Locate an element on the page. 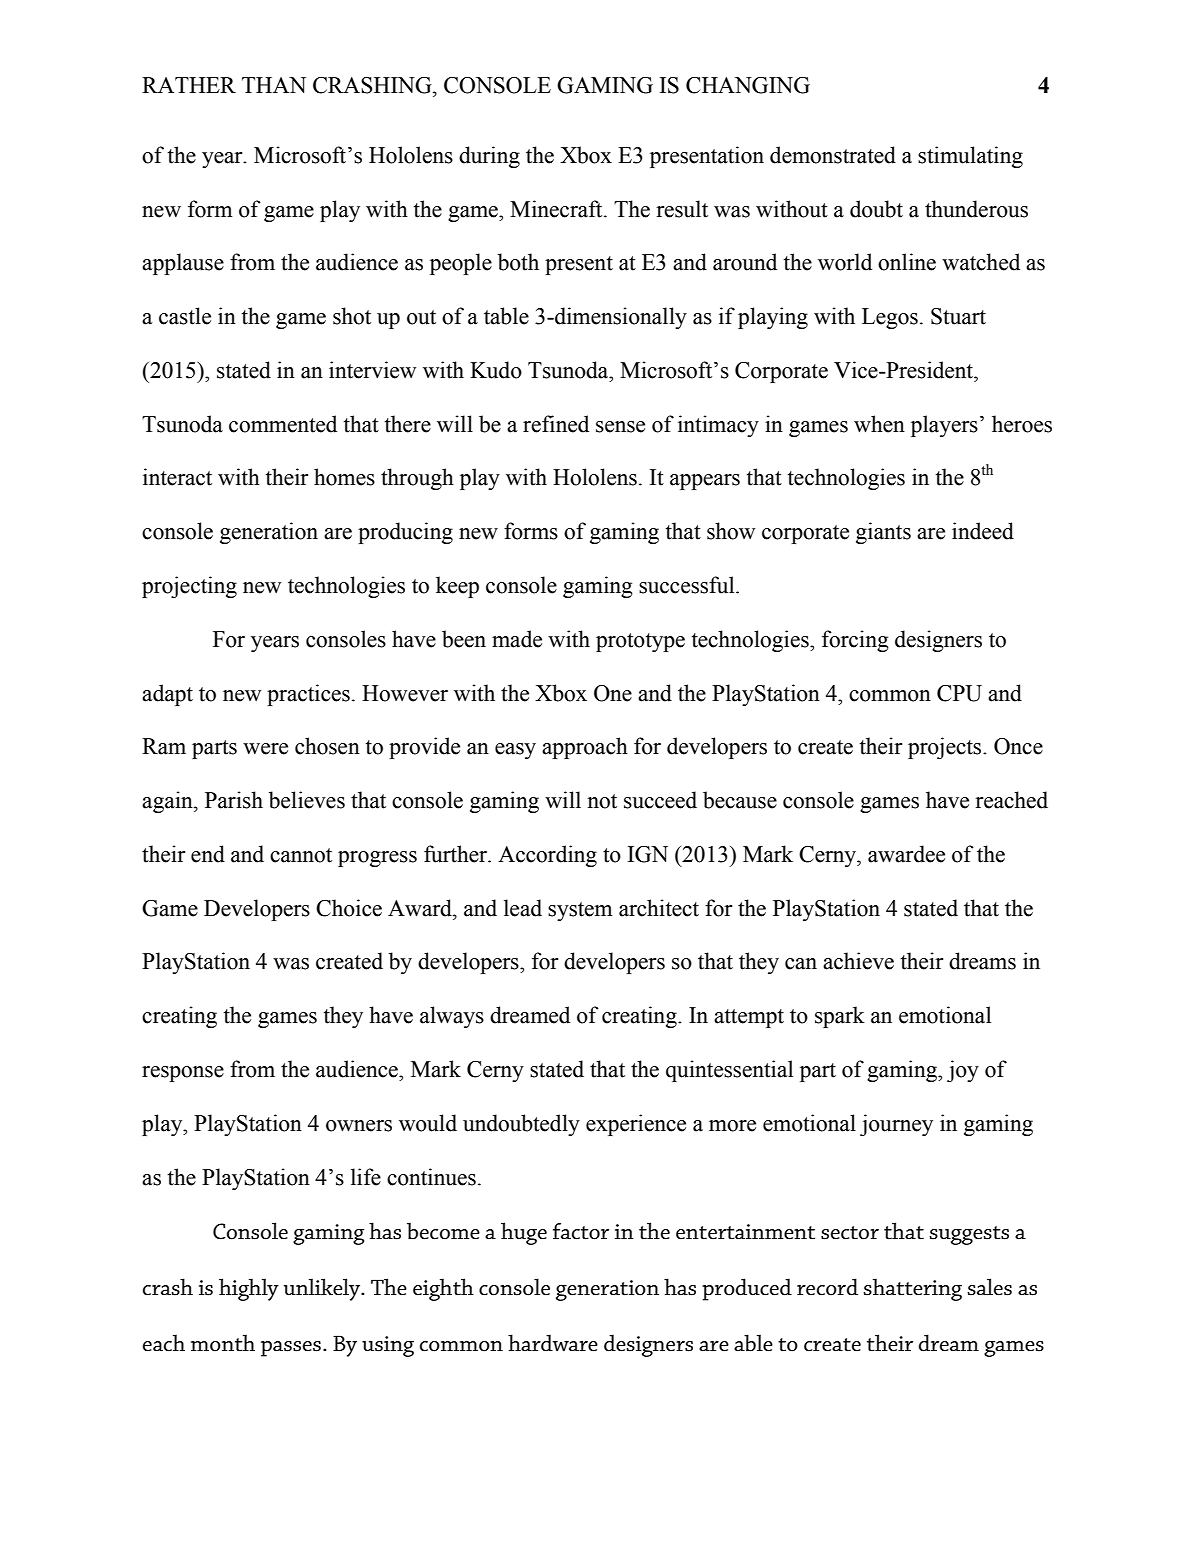 This image has width=1192, height=1543. during is located at coordinates (489, 157).
